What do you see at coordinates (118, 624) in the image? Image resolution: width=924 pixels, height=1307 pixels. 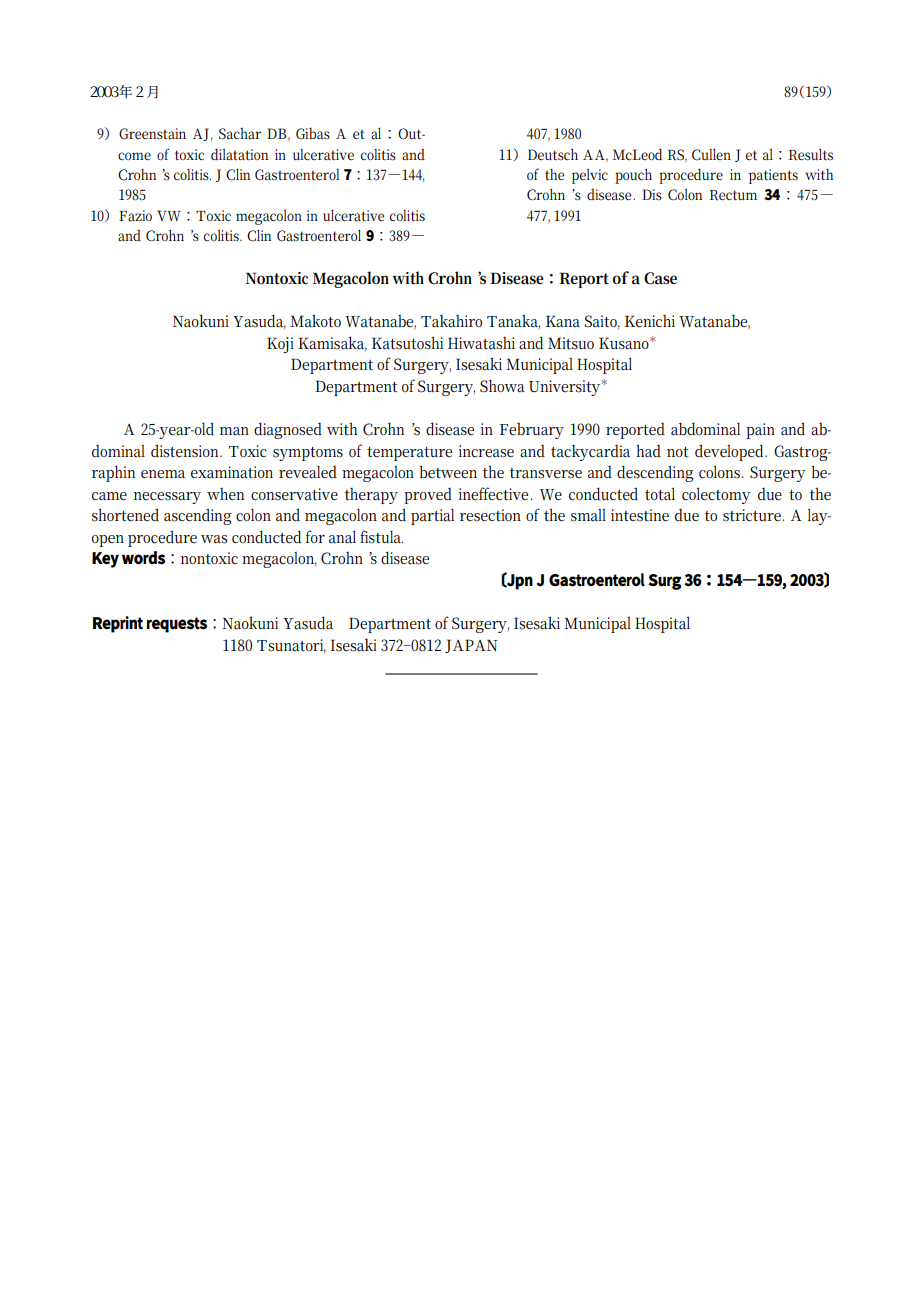 I see `Reprint` at bounding box center [118, 624].
